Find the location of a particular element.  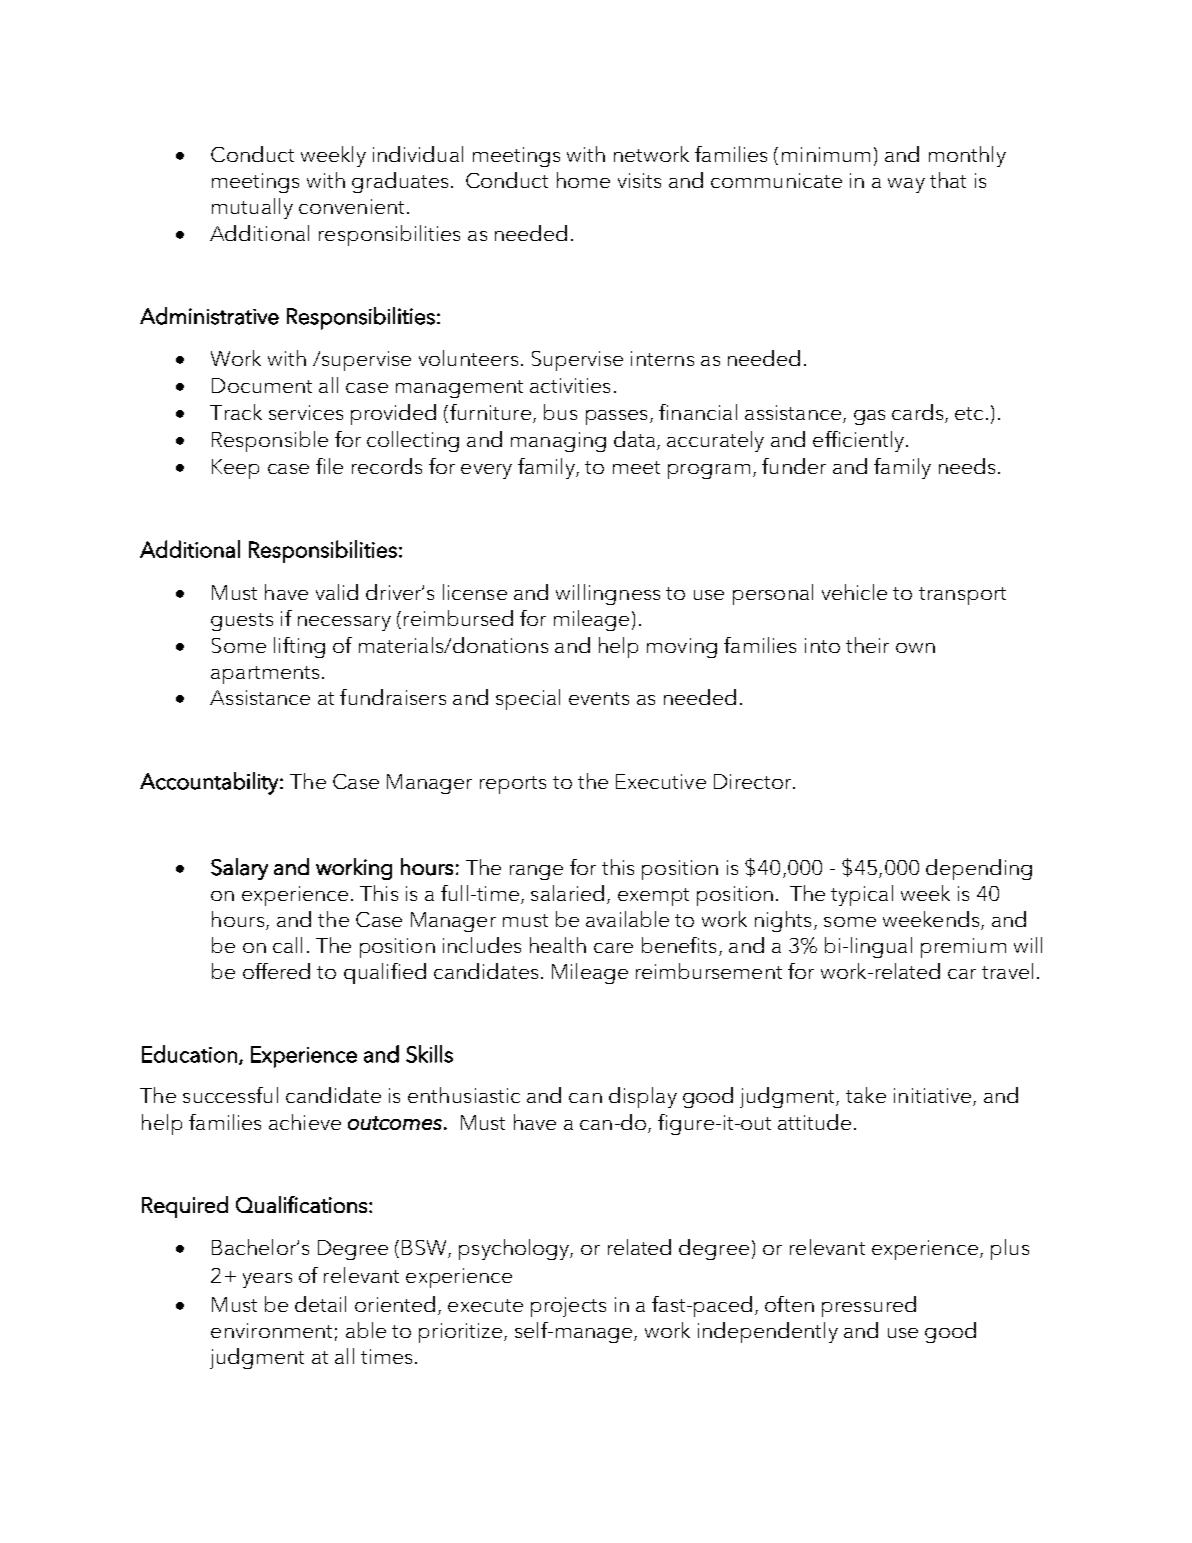

home is located at coordinates (583, 180).
